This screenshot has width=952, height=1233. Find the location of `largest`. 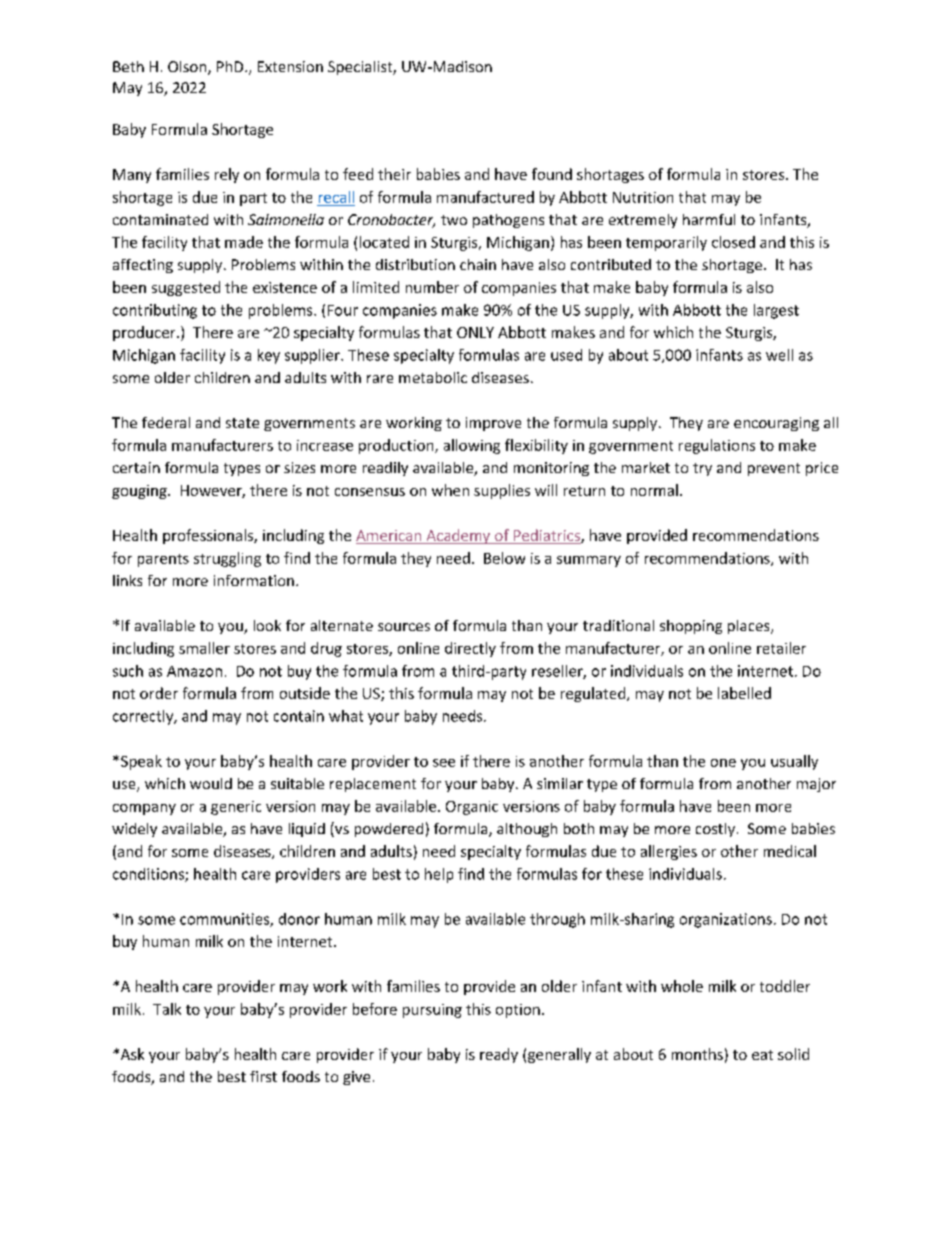

largest is located at coordinates (776, 311).
